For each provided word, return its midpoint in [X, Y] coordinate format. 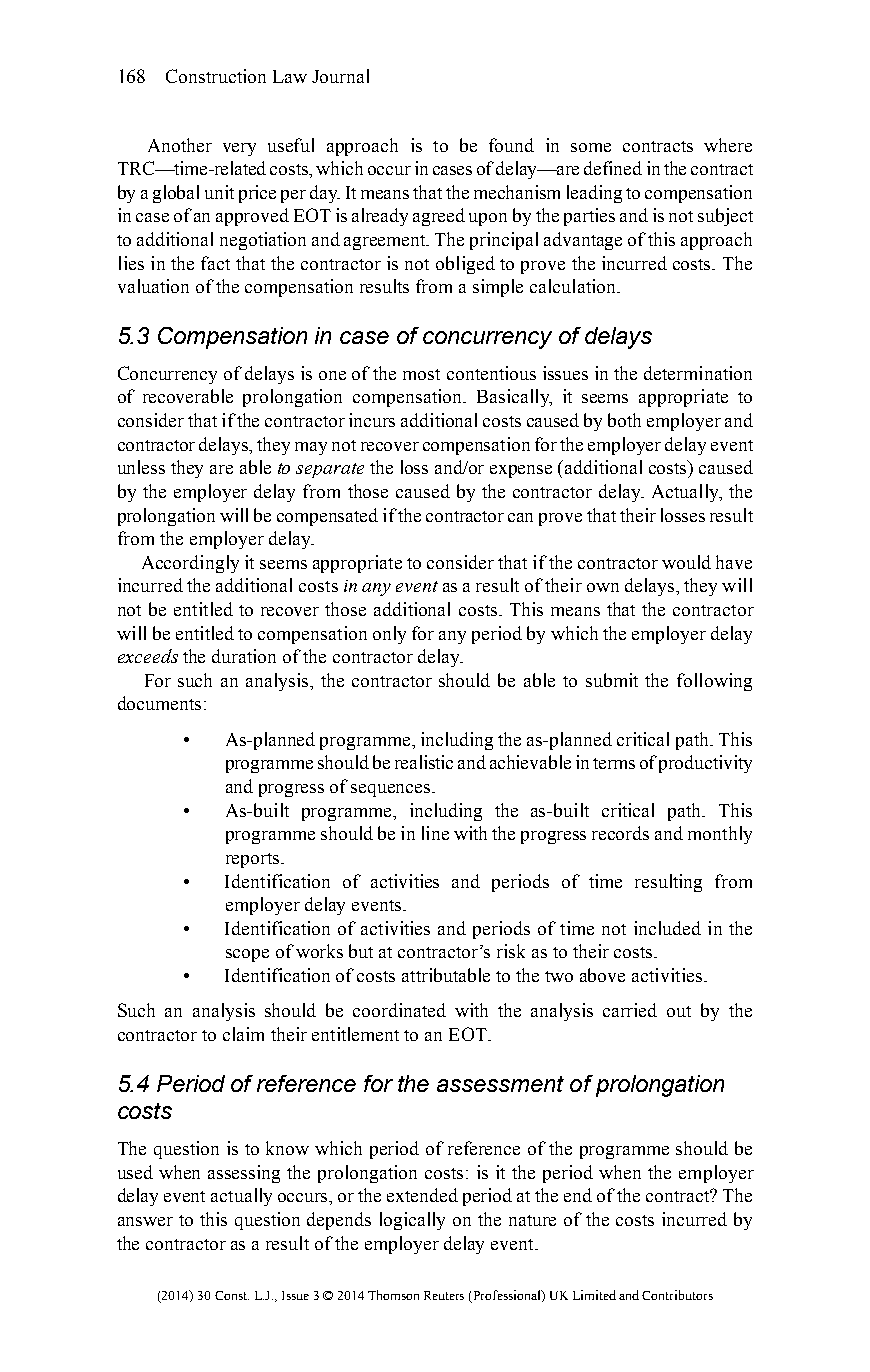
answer [145, 1221]
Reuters [444, 1295]
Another [180, 145]
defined [613, 168]
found [511, 145]
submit [612, 680]
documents [159, 703]
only [389, 635]
